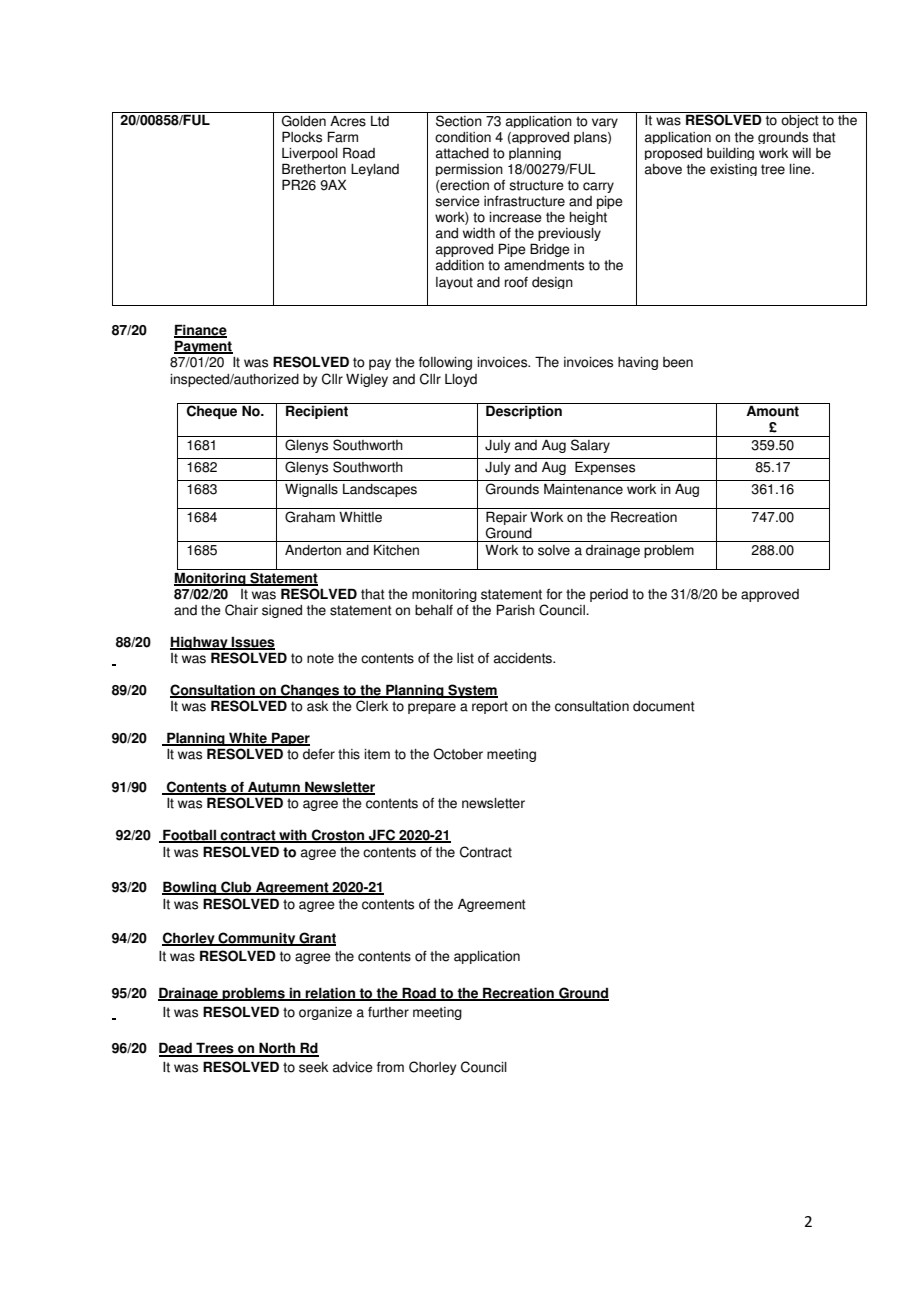 The image size is (924, 1308). What do you see at coordinates (241, 610) in the screenshot?
I see `Chair` at bounding box center [241, 610].
